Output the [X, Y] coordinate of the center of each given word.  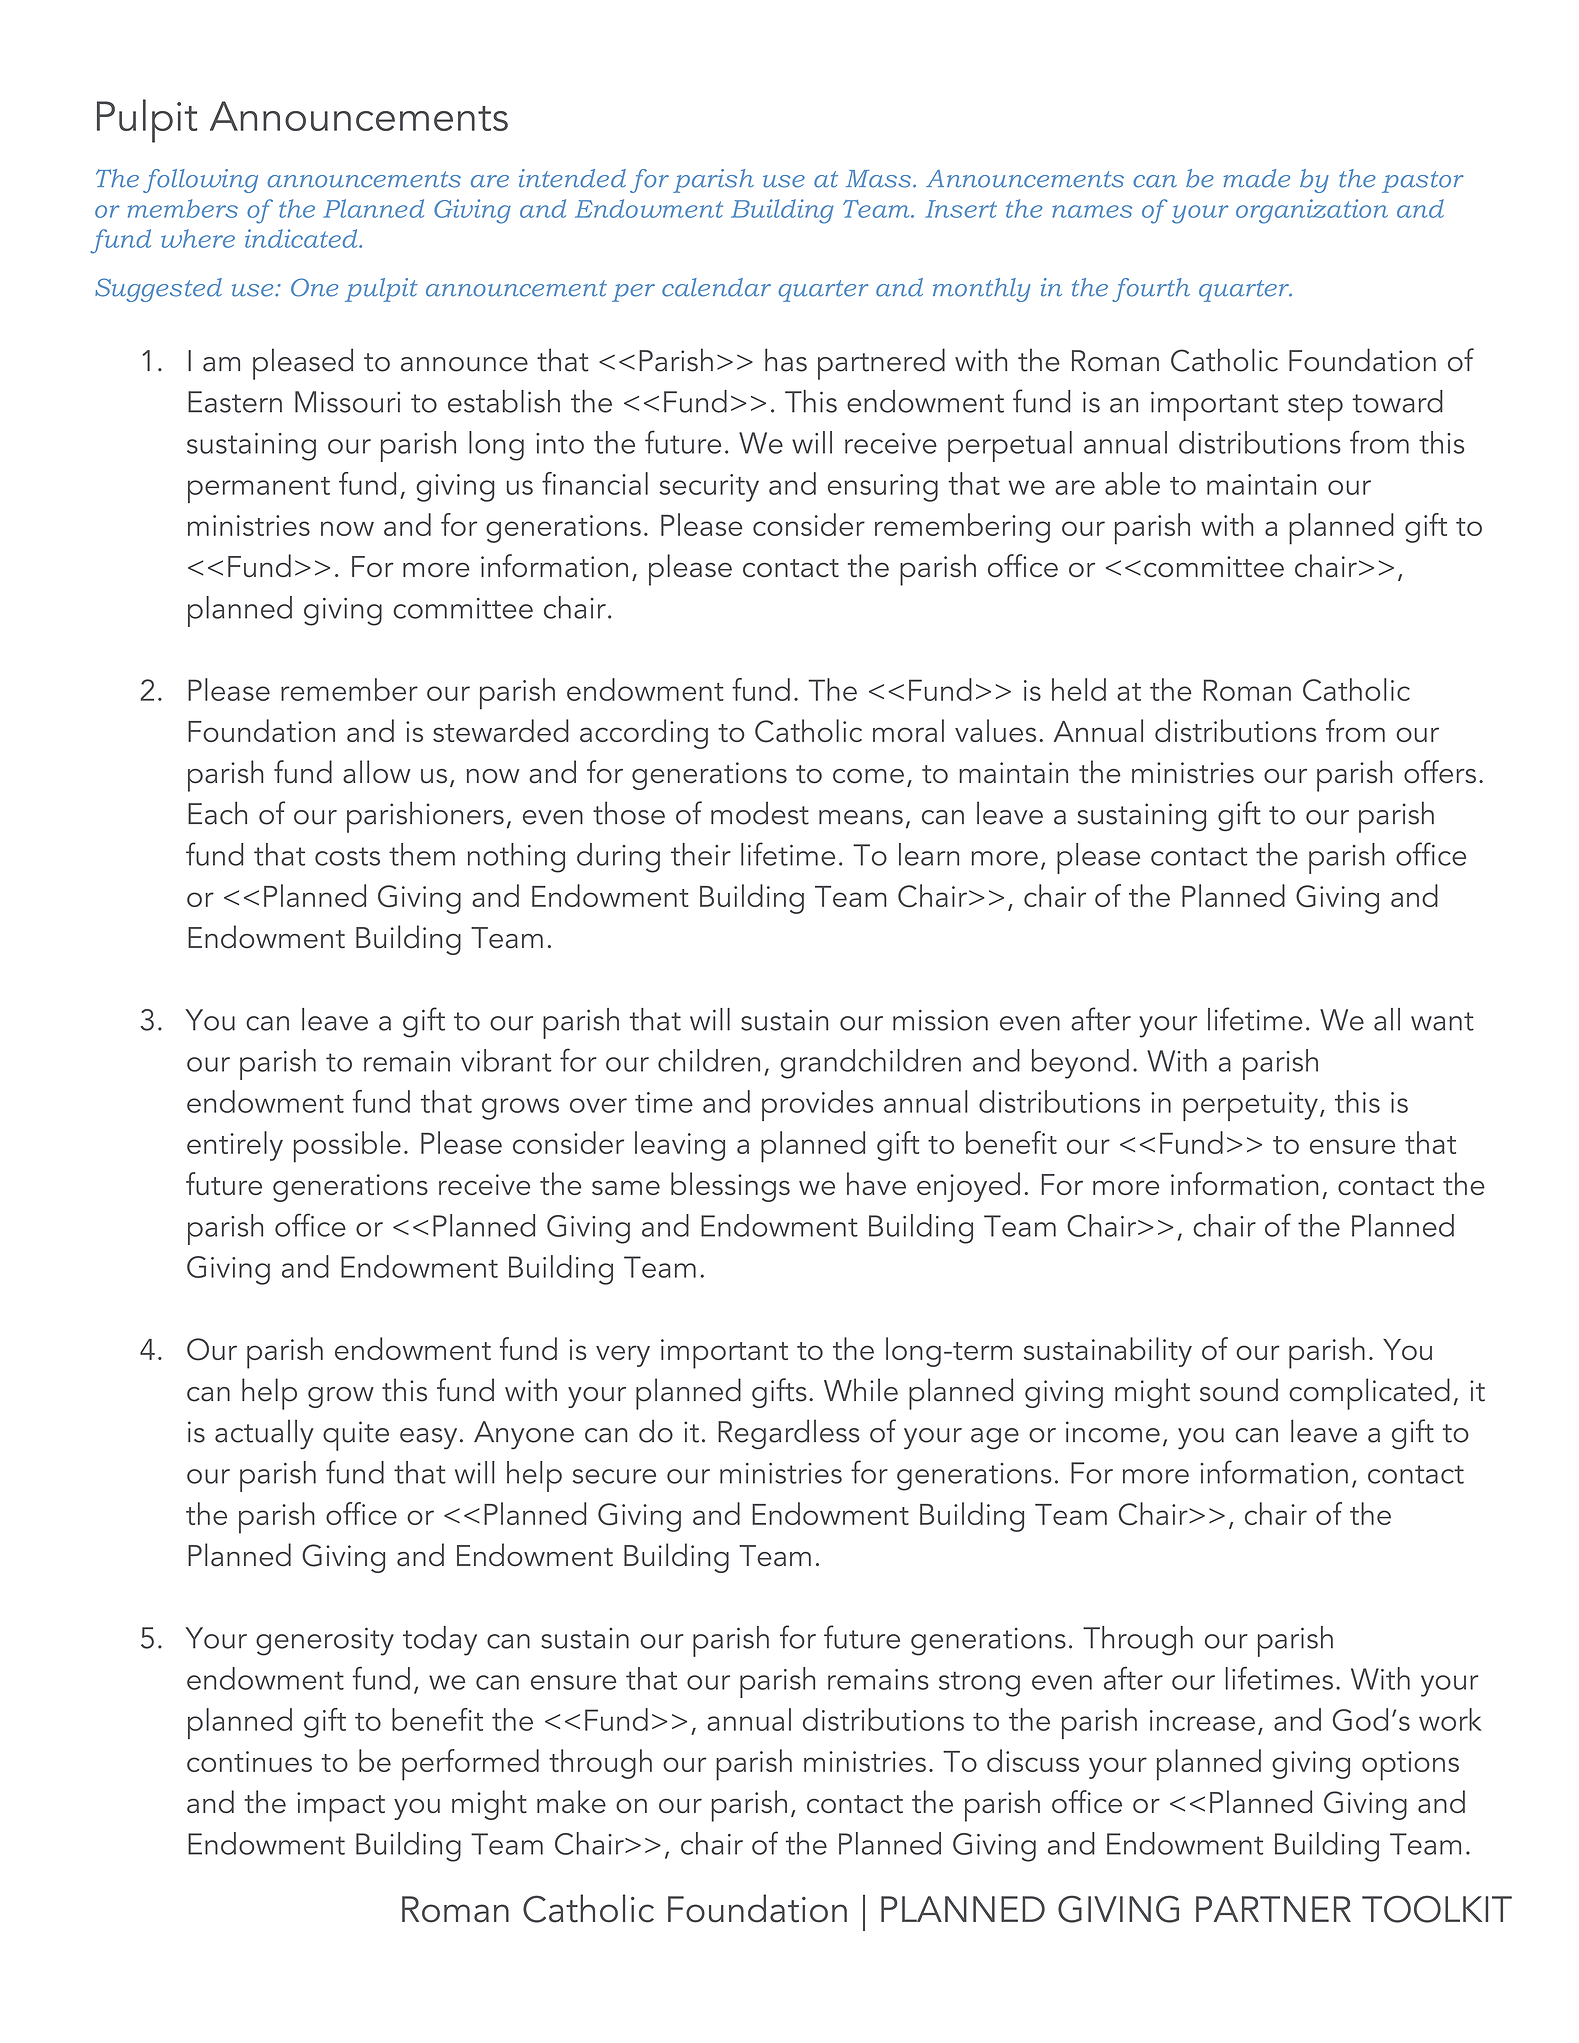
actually [264, 1434]
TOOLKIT [1437, 1909]
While [861, 1390]
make [571, 1801]
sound [1239, 1390]
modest [760, 813]
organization [1312, 211]
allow [377, 772]
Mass [878, 179]
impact [341, 1807]
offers [1440, 772]
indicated [302, 238]
